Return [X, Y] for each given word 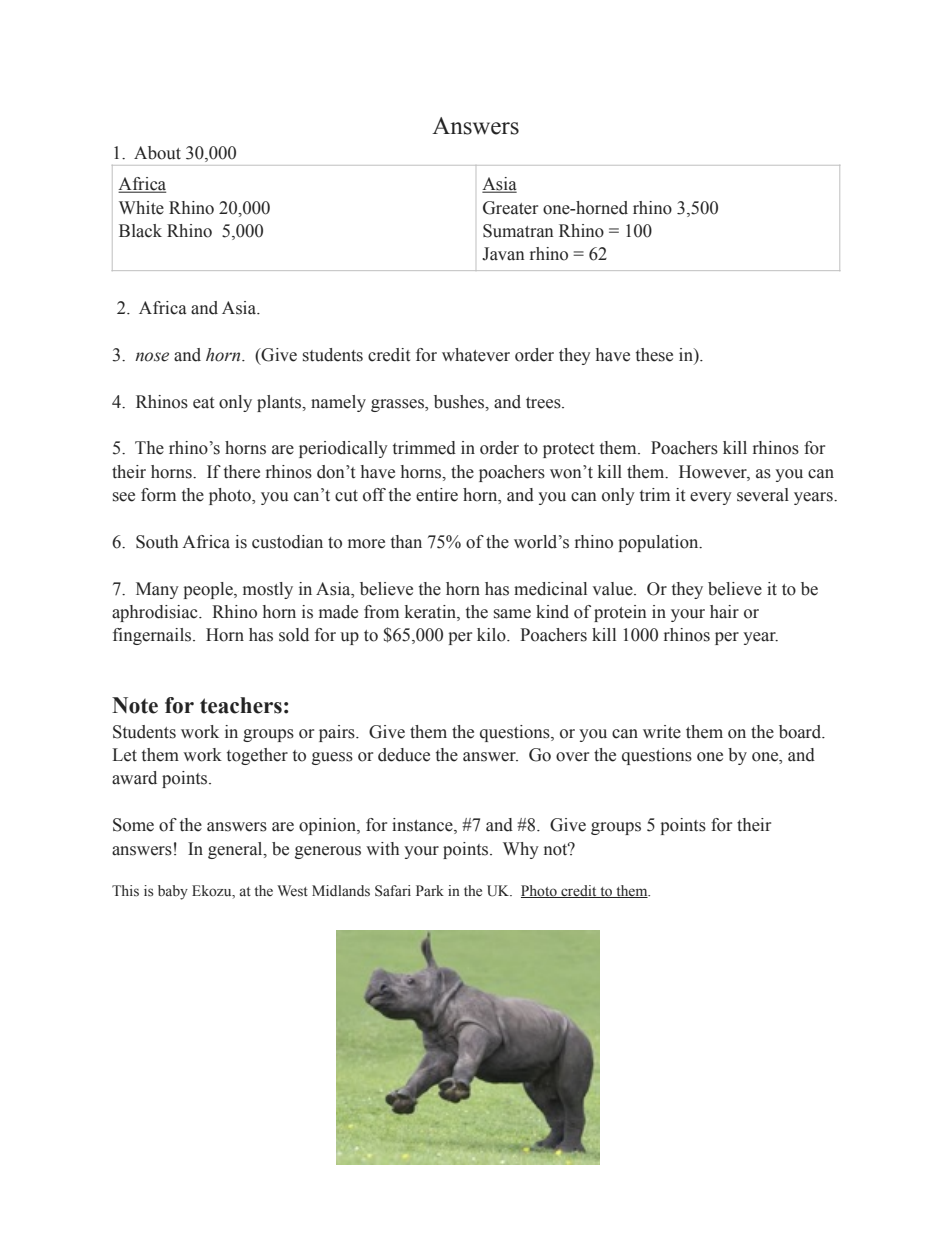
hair [724, 612]
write [662, 732]
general [236, 850]
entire [437, 495]
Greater [510, 208]
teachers [241, 705]
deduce [404, 755]
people [209, 590]
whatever [476, 355]
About [157, 153]
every [711, 498]
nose [152, 357]
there [242, 472]
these [654, 355]
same [512, 614]
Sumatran [518, 231]
